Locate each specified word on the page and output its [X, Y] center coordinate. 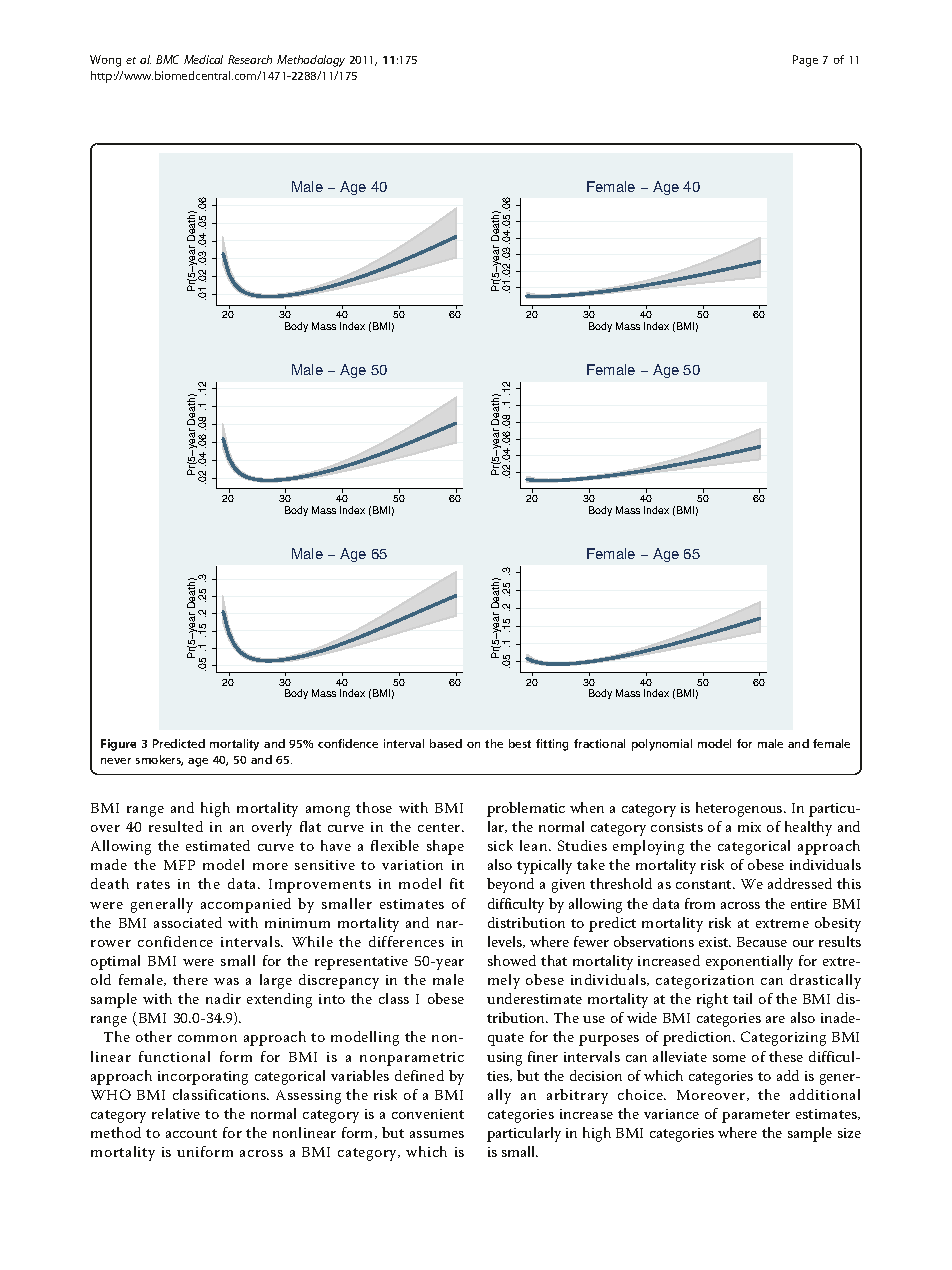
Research [250, 59]
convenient [428, 1114]
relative [176, 1113]
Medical [203, 59]
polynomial [662, 745]
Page [805, 61]
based [446, 743]
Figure [118, 745]
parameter [756, 1116]
